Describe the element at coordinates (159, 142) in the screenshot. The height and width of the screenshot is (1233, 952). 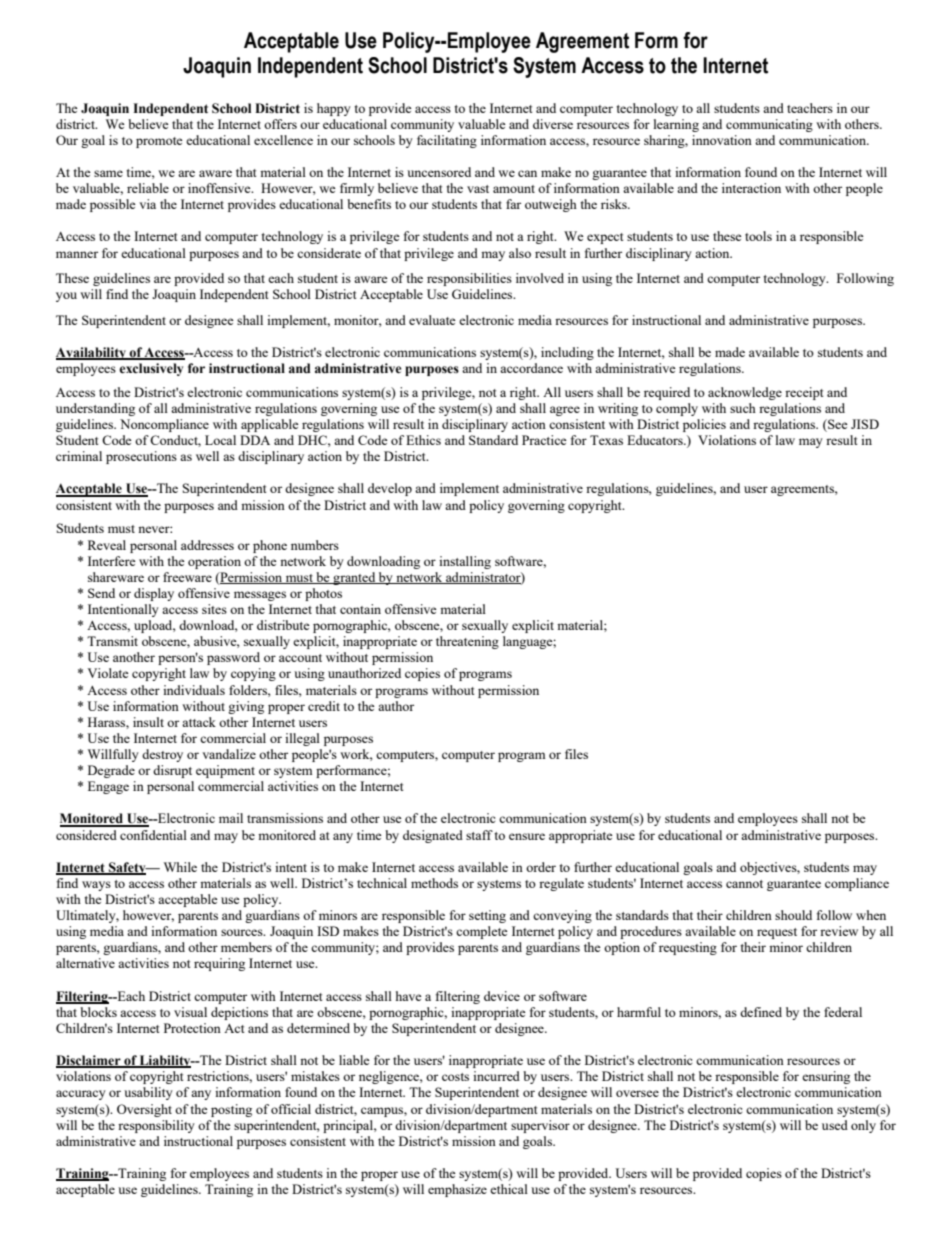
I see `promote` at that location.
